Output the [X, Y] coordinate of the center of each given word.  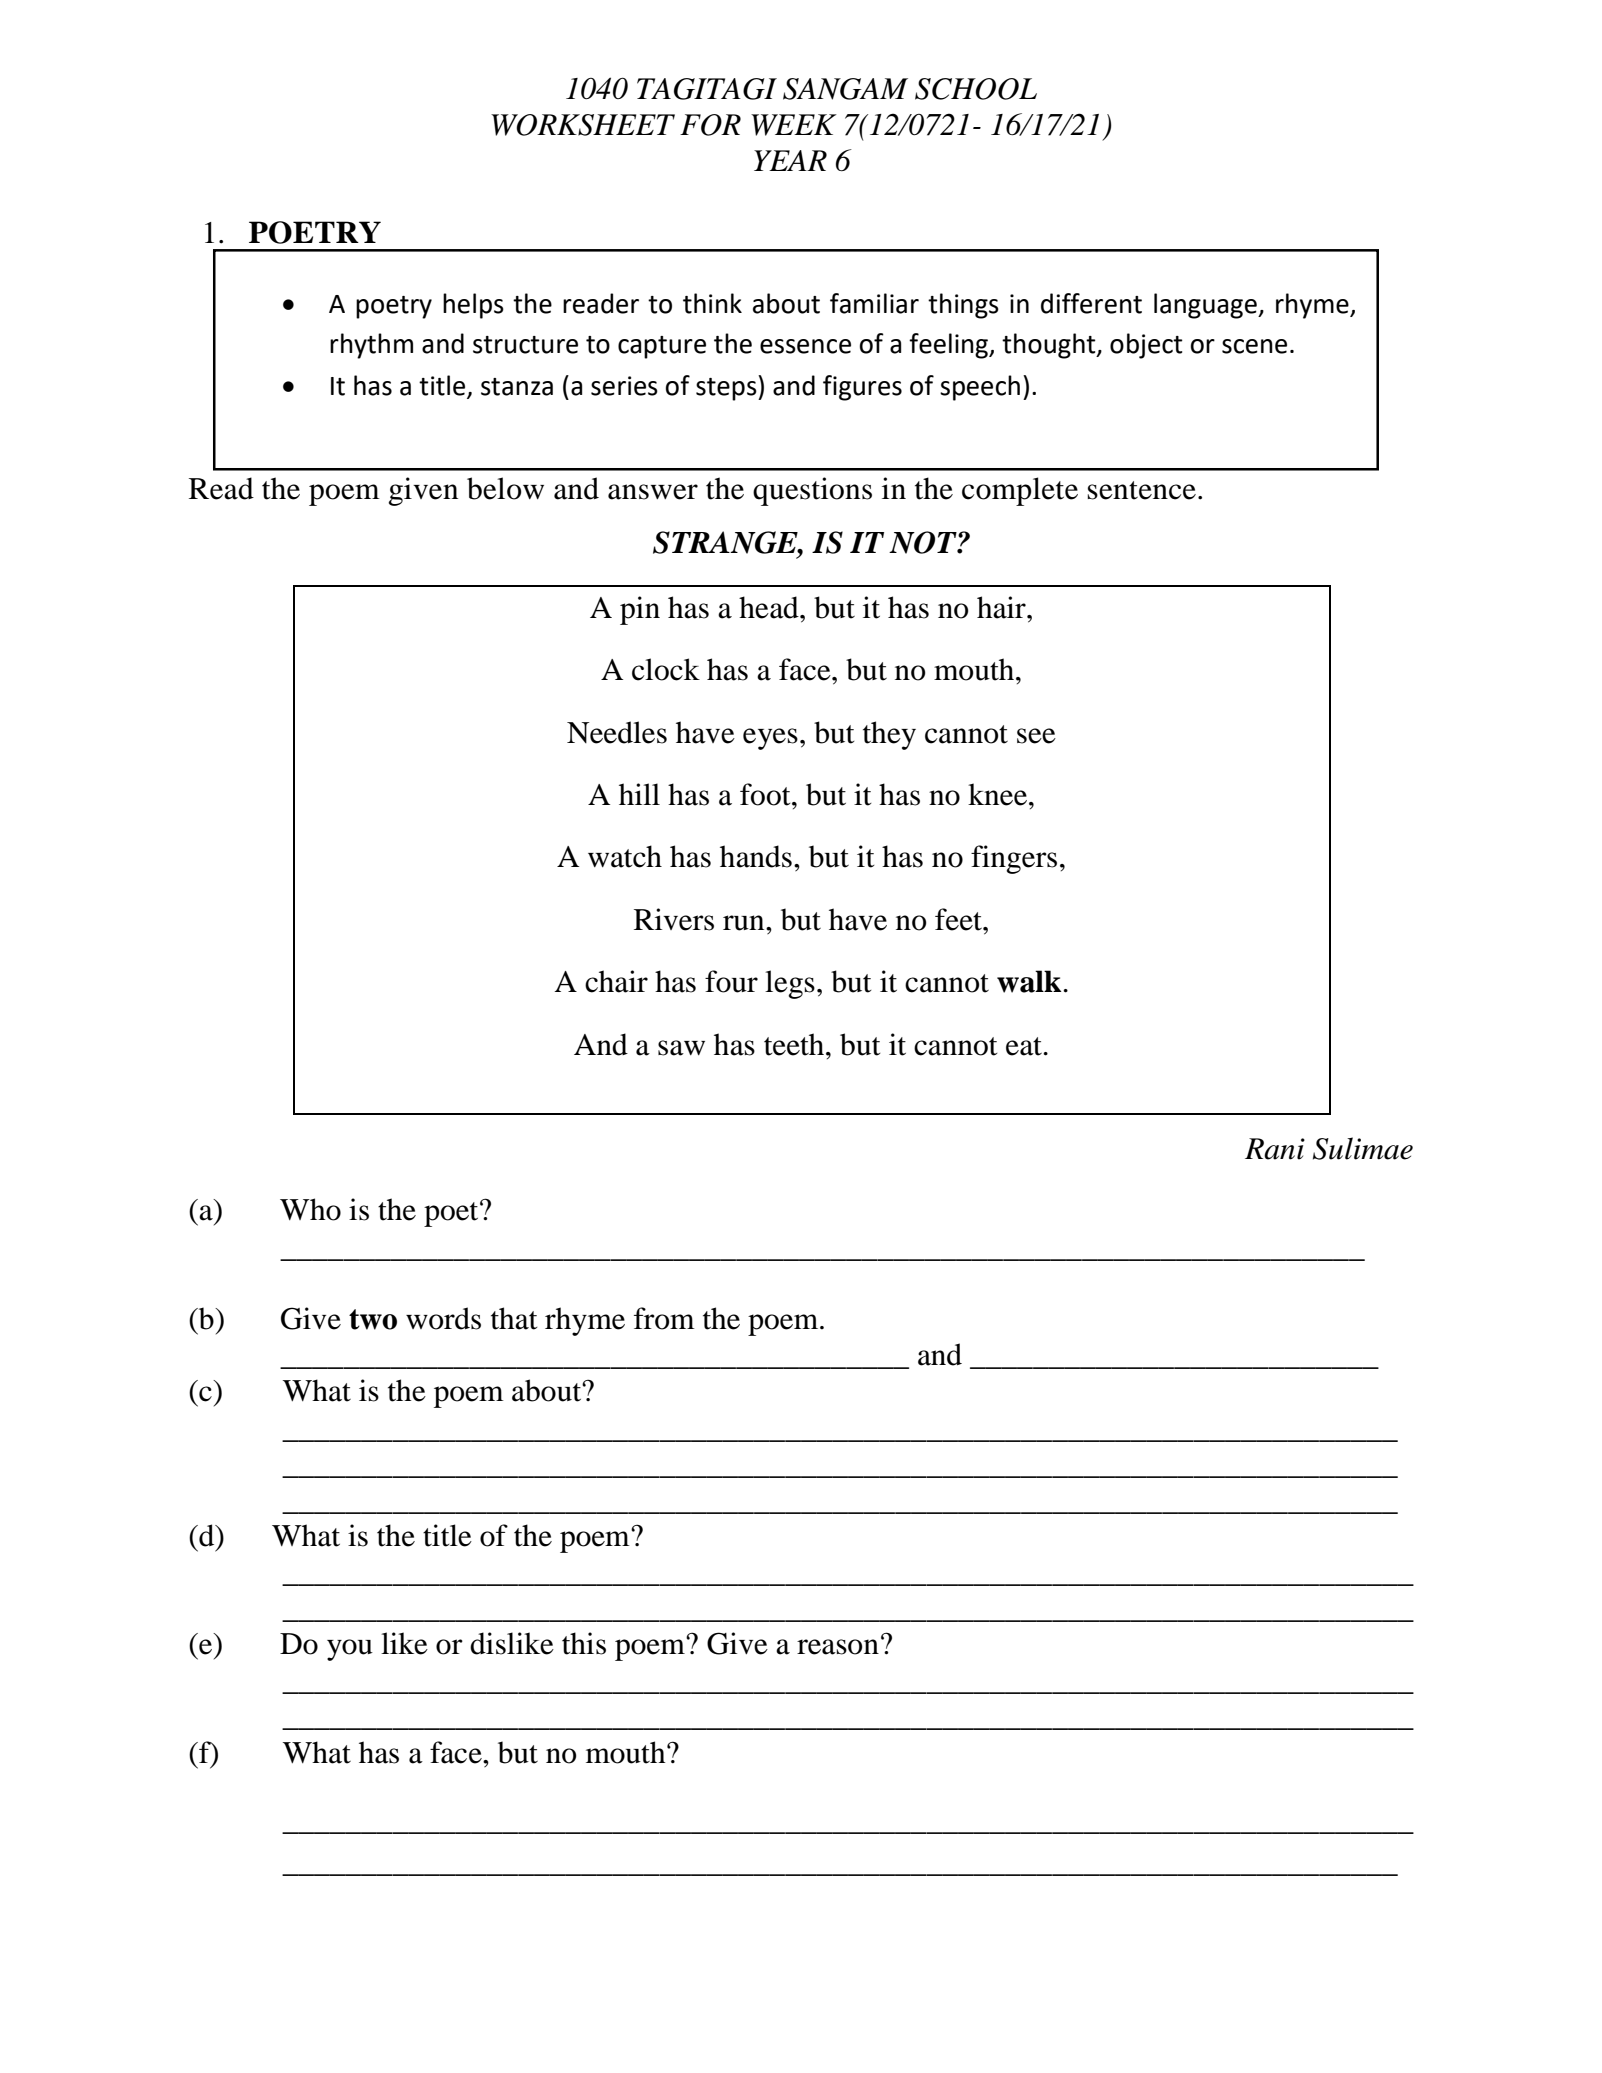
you [350, 1650]
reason [838, 1647]
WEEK [794, 125]
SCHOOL [976, 89]
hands [756, 856]
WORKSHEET [583, 125]
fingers [1014, 859]
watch [625, 856]
